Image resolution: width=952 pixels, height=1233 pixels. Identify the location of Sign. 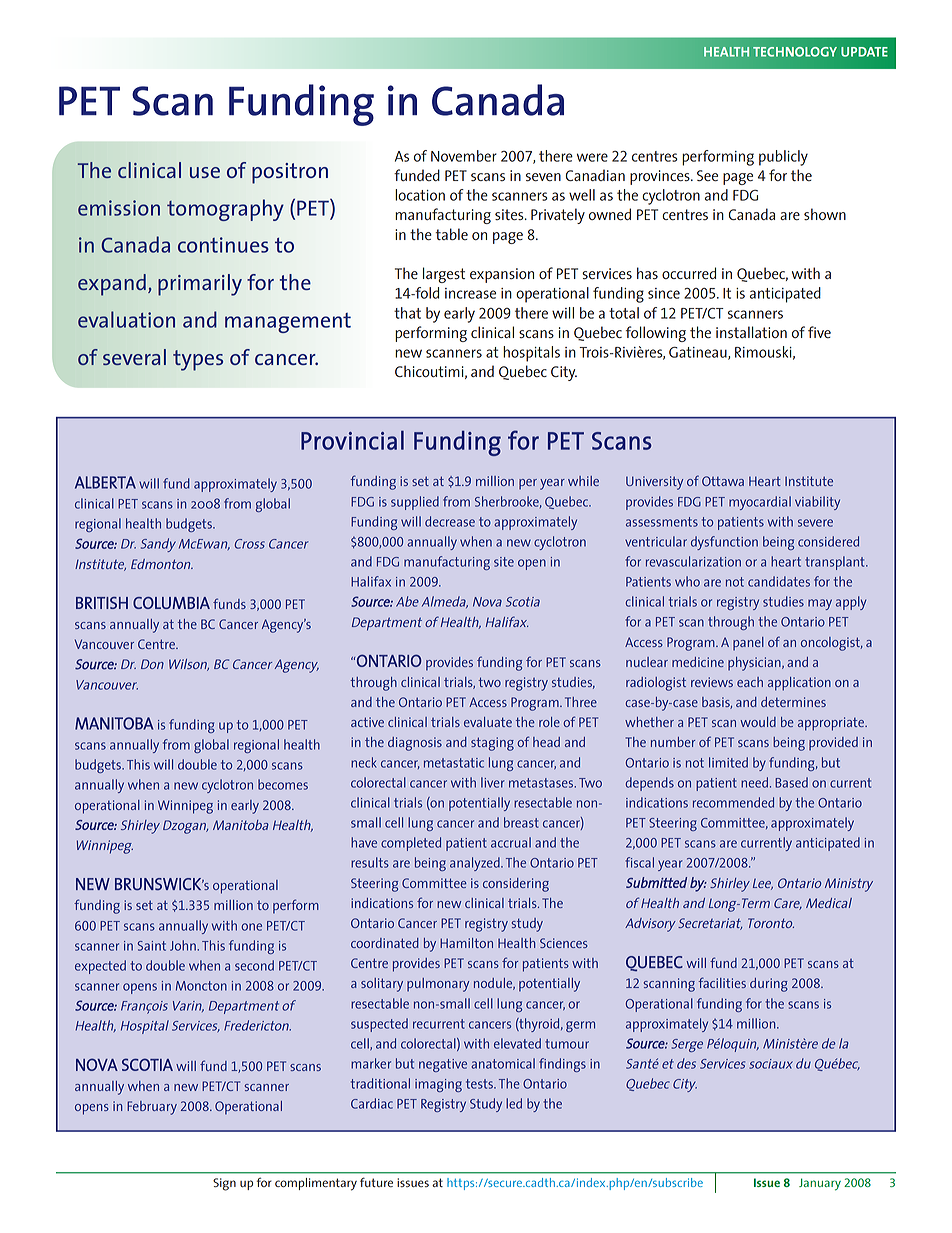
(224, 1184).
